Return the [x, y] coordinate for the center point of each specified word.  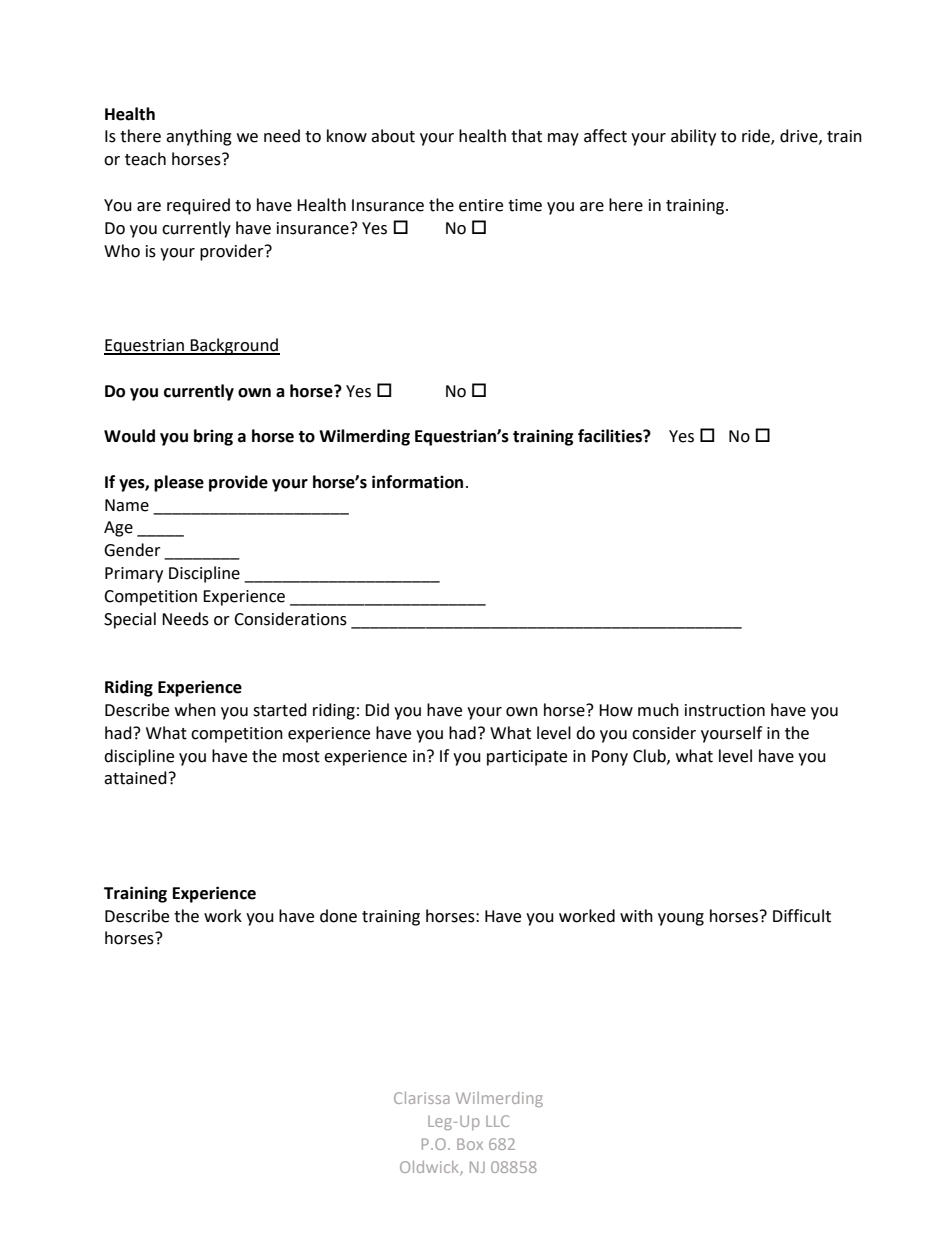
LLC [497, 1121]
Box [470, 1144]
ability [693, 137]
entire [481, 205]
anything [199, 137]
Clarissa [422, 1098]
